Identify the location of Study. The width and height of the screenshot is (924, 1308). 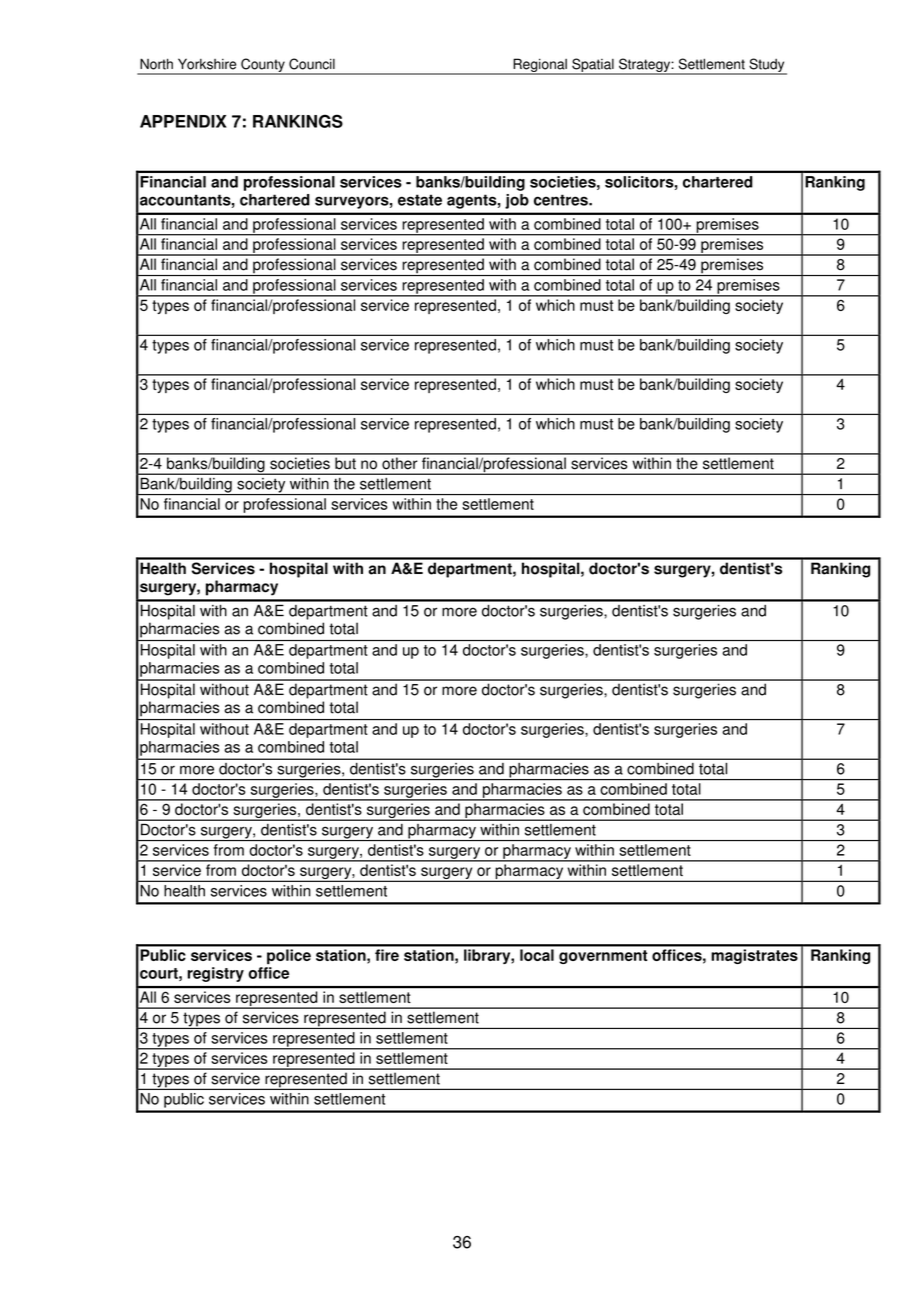
(767, 66).
